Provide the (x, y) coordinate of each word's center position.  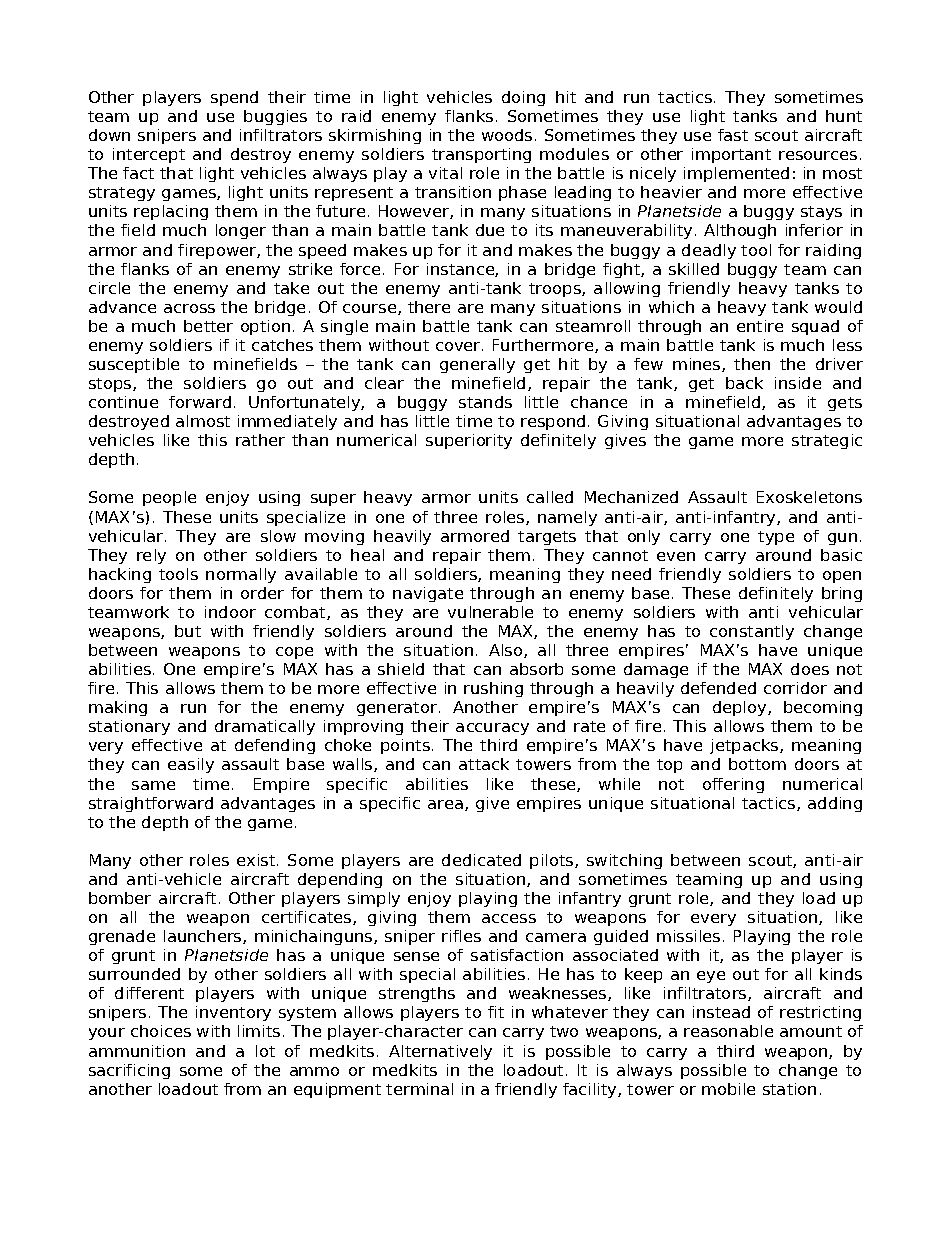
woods (507, 135)
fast (733, 135)
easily (191, 765)
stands (485, 402)
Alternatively (440, 1052)
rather (260, 440)
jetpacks (745, 746)
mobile (728, 1089)
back (744, 383)
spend (234, 98)
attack (484, 764)
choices (161, 1031)
